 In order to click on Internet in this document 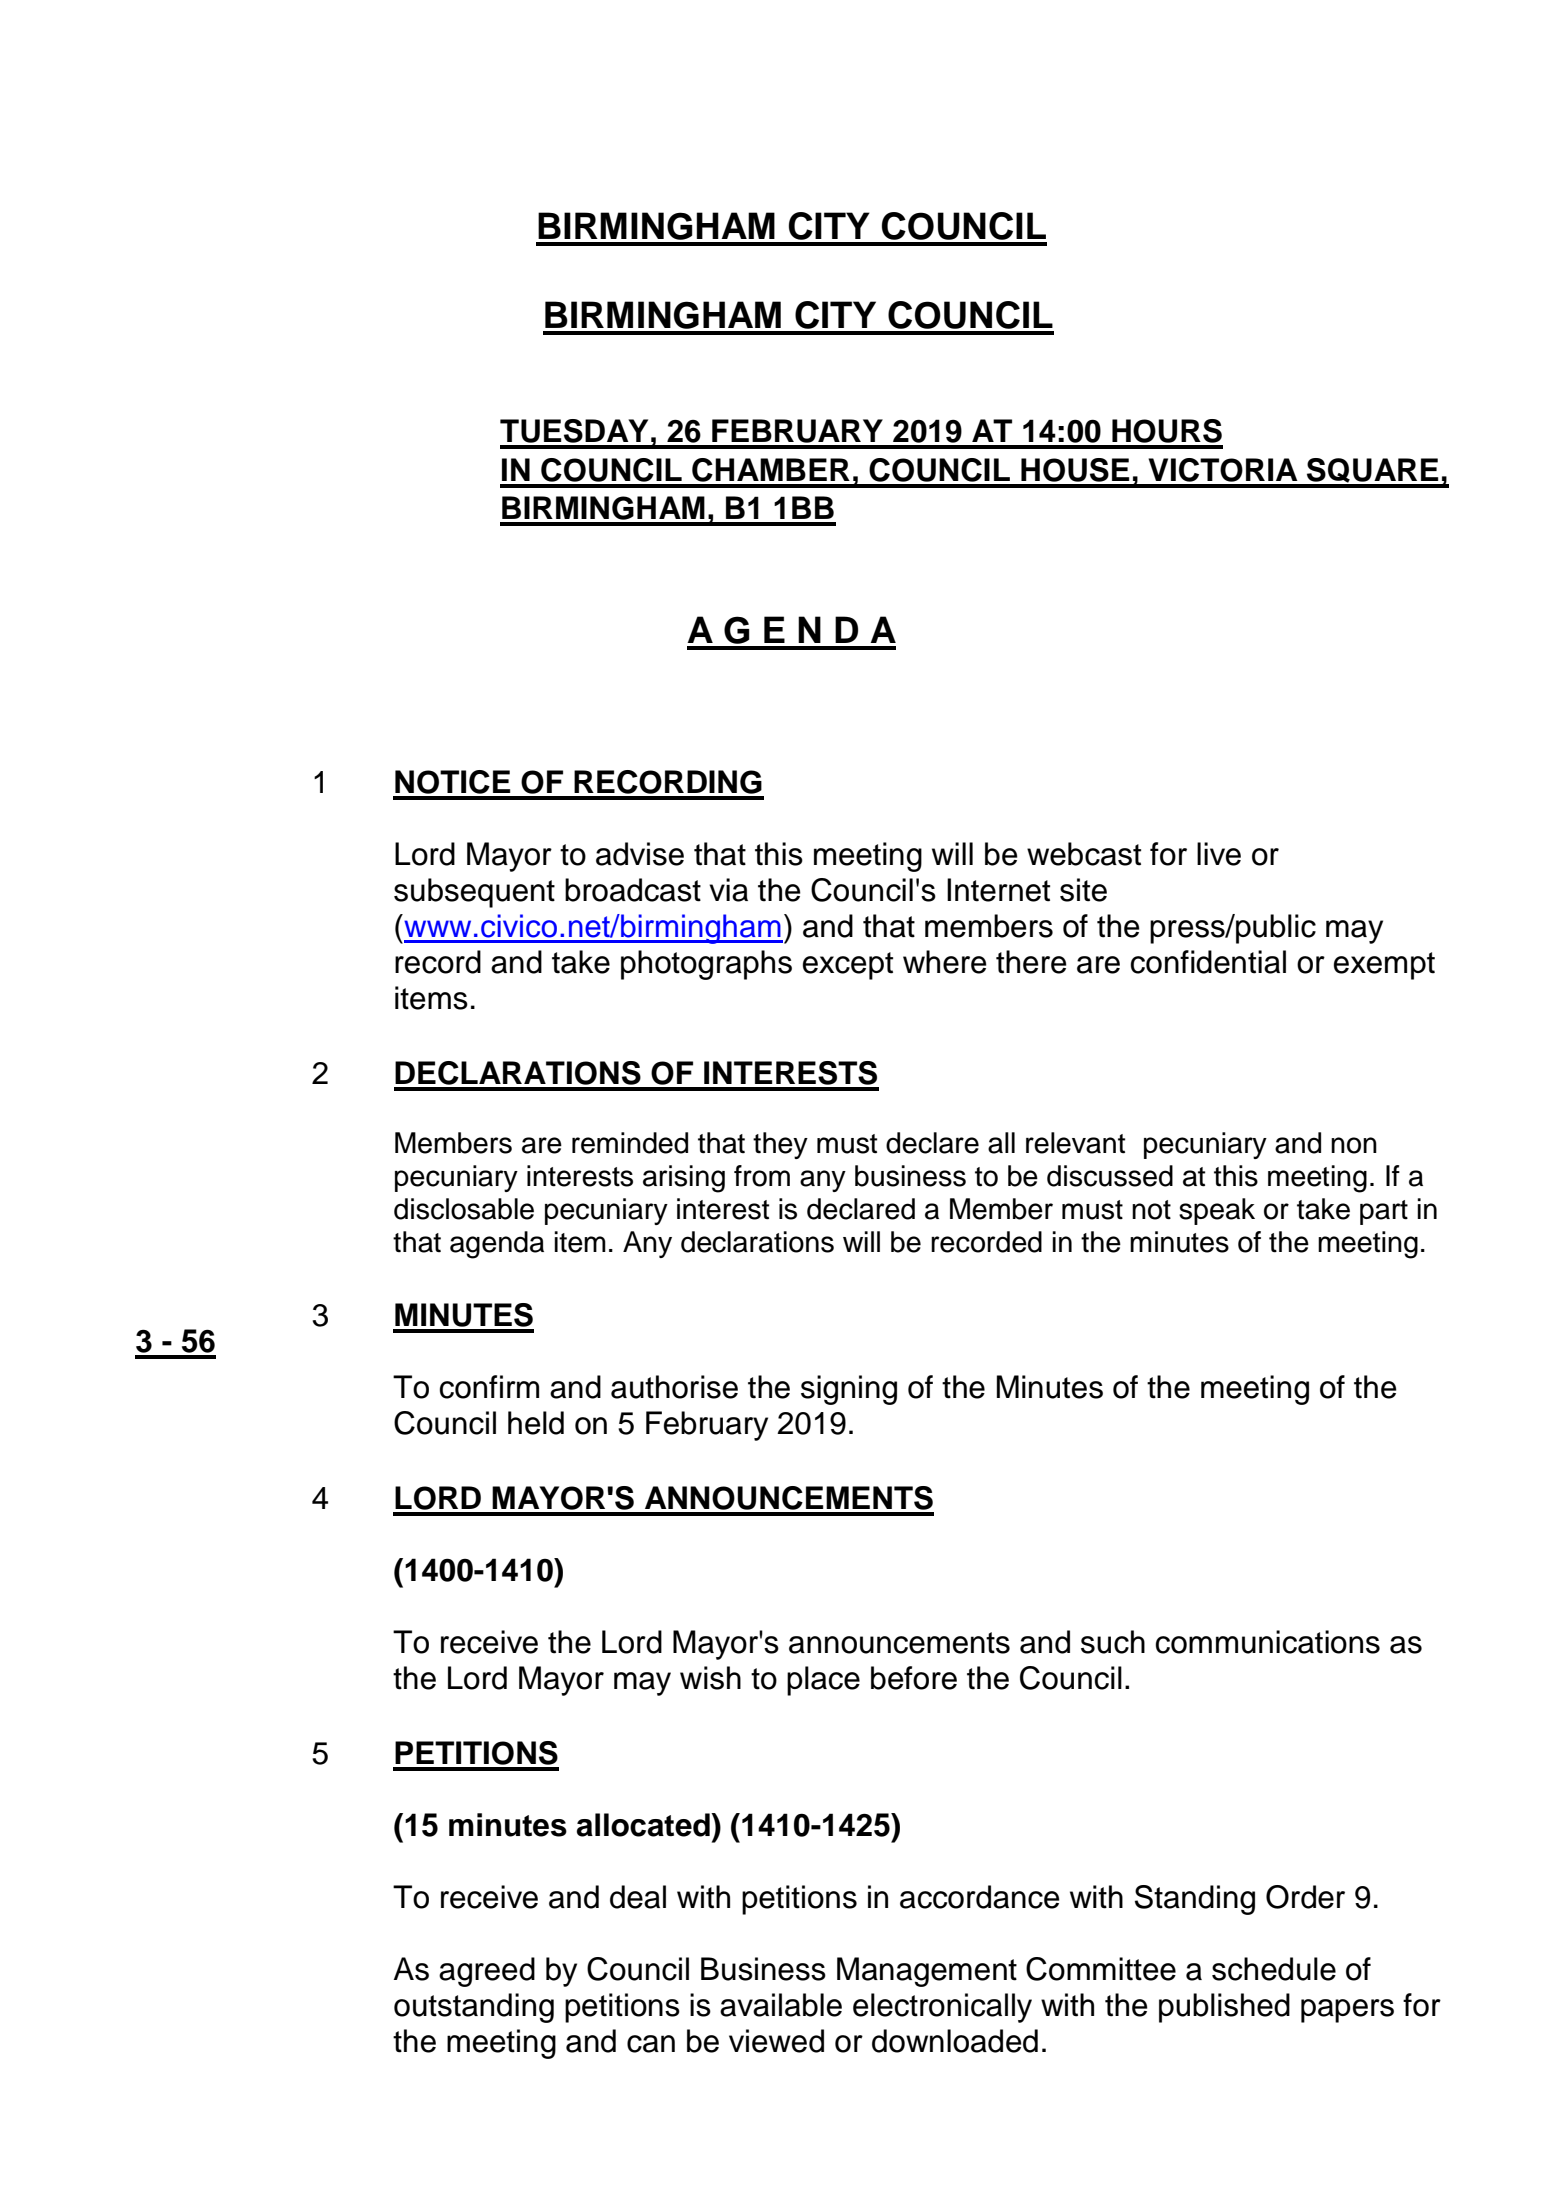, I will do `click(998, 890)`.
